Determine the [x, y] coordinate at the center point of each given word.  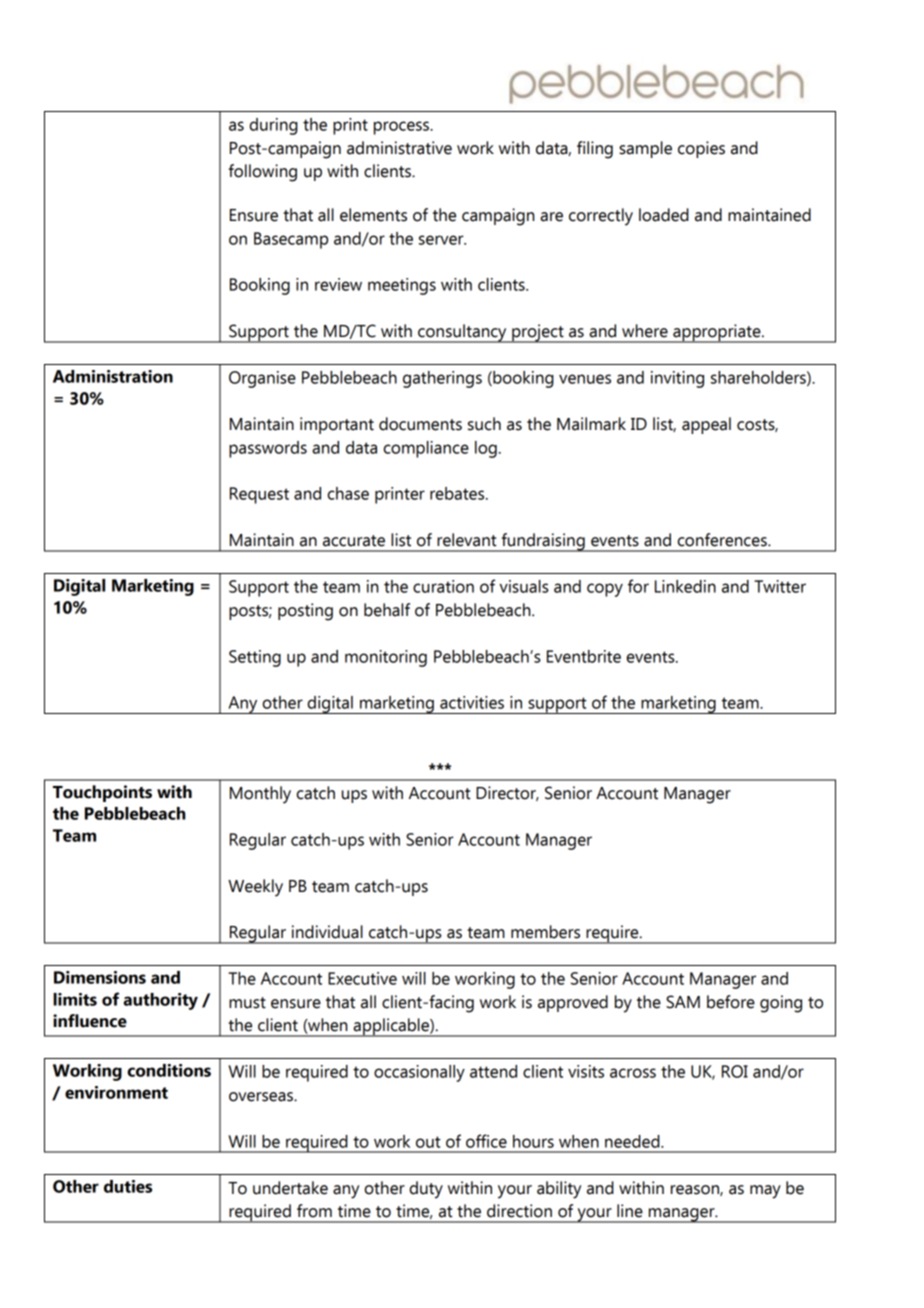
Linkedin [685, 586]
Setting [255, 658]
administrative [399, 148]
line [630, 1211]
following [263, 173]
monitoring [386, 658]
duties [128, 1186]
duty [426, 1190]
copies [701, 149]
